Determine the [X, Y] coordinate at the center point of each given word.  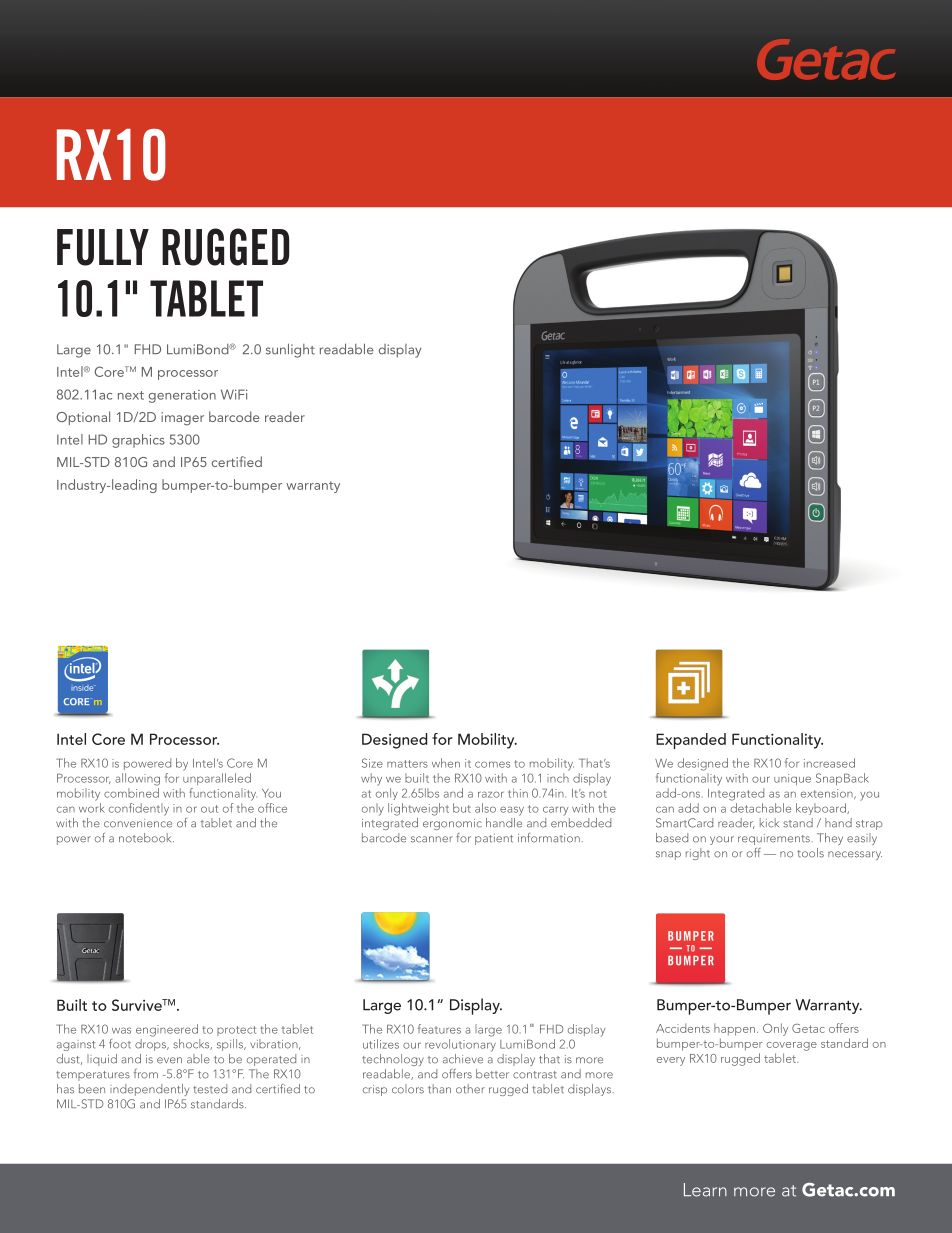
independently [149, 1090]
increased [829, 763]
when [446, 763]
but [462, 808]
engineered [167, 1030]
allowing [137, 779]
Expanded [691, 741]
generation [182, 396]
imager [182, 419]
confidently [139, 809]
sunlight [290, 350]
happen [736, 1029]
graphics [138, 441]
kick [769, 823]
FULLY [103, 247]
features [439, 1029]
